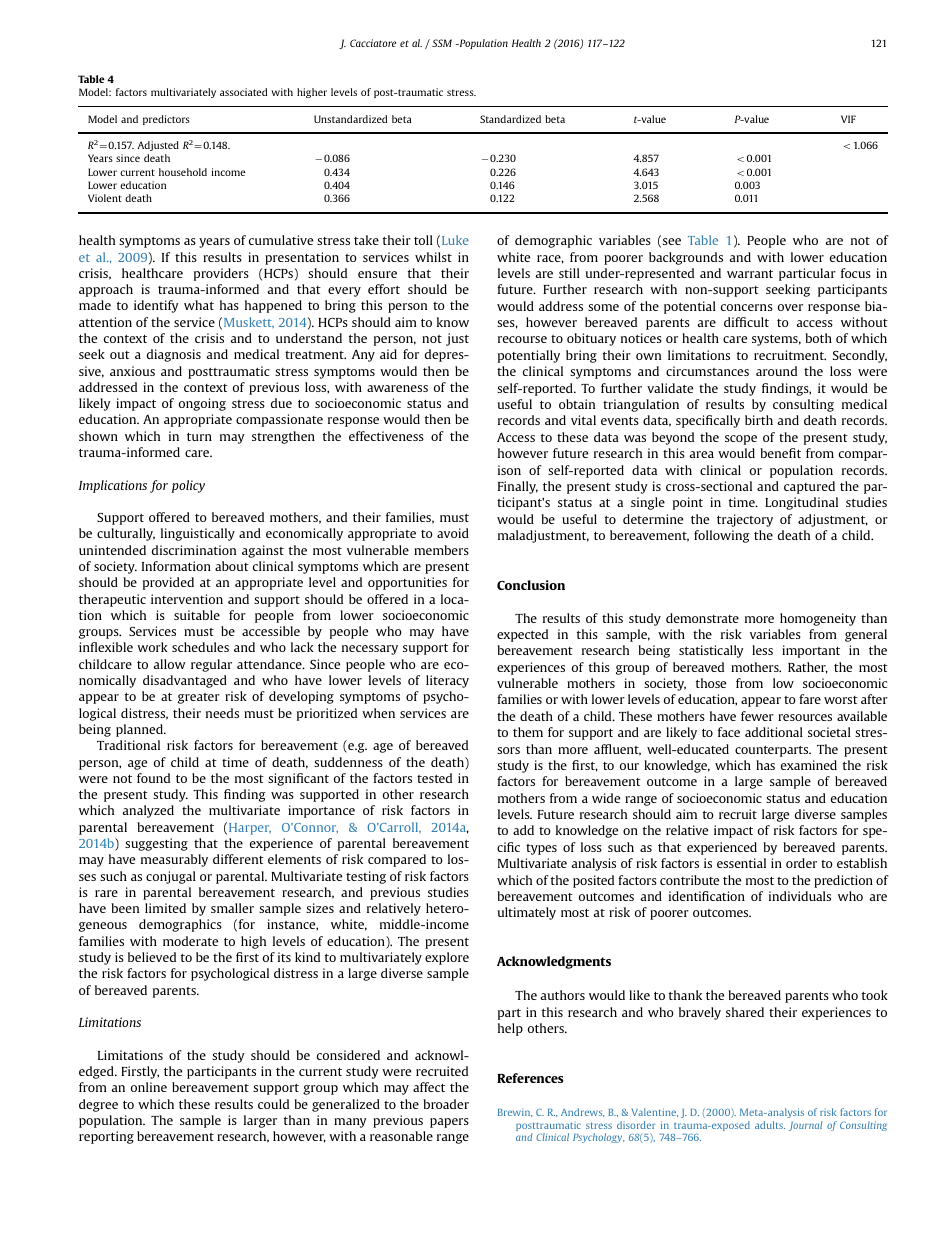 This screenshot has width=952, height=1233. What do you see at coordinates (759, 420) in the screenshot?
I see `birth` at bounding box center [759, 420].
